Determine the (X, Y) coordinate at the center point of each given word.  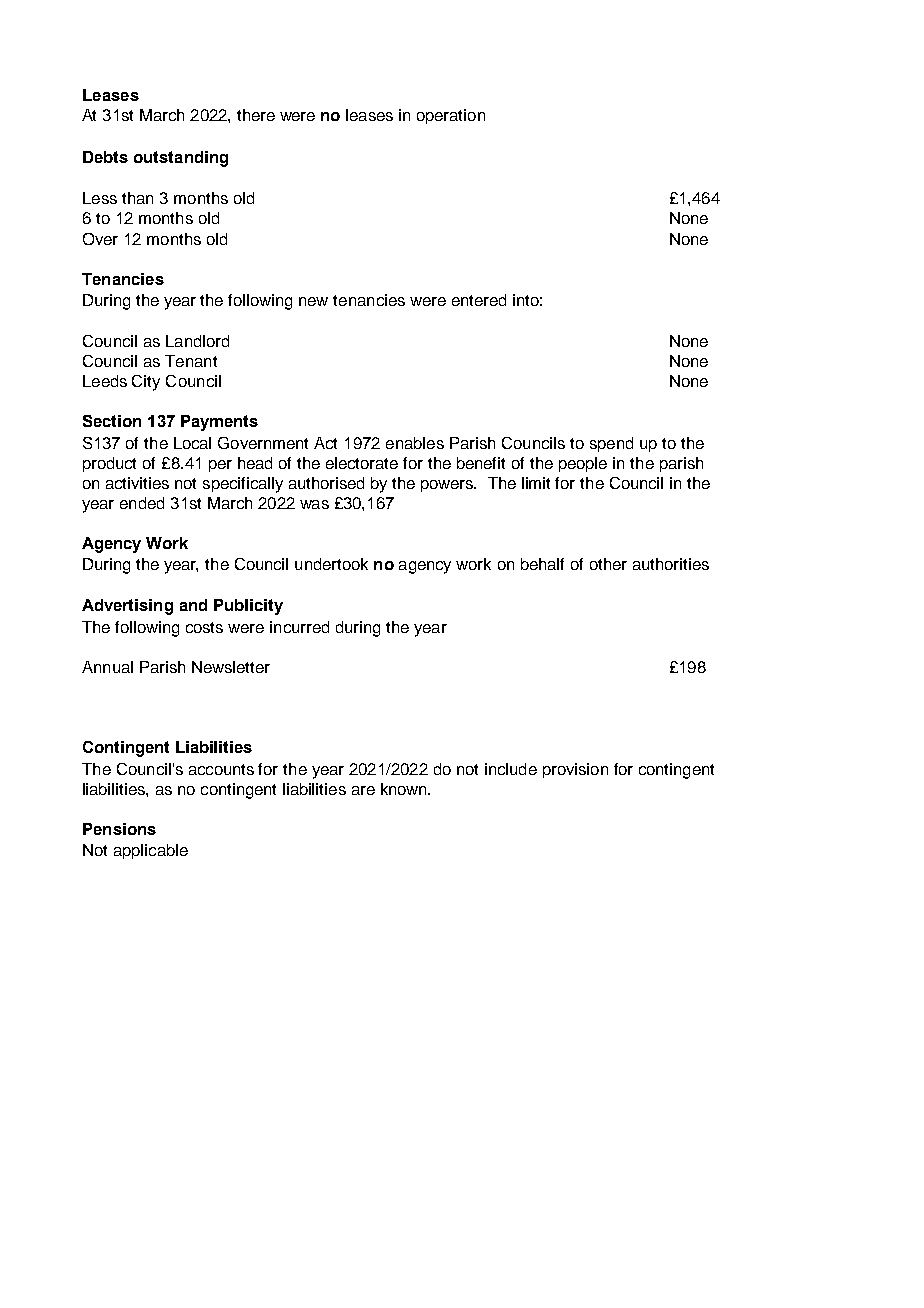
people (583, 464)
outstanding (181, 159)
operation (451, 116)
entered (479, 300)
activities (137, 483)
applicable (151, 851)
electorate (362, 463)
